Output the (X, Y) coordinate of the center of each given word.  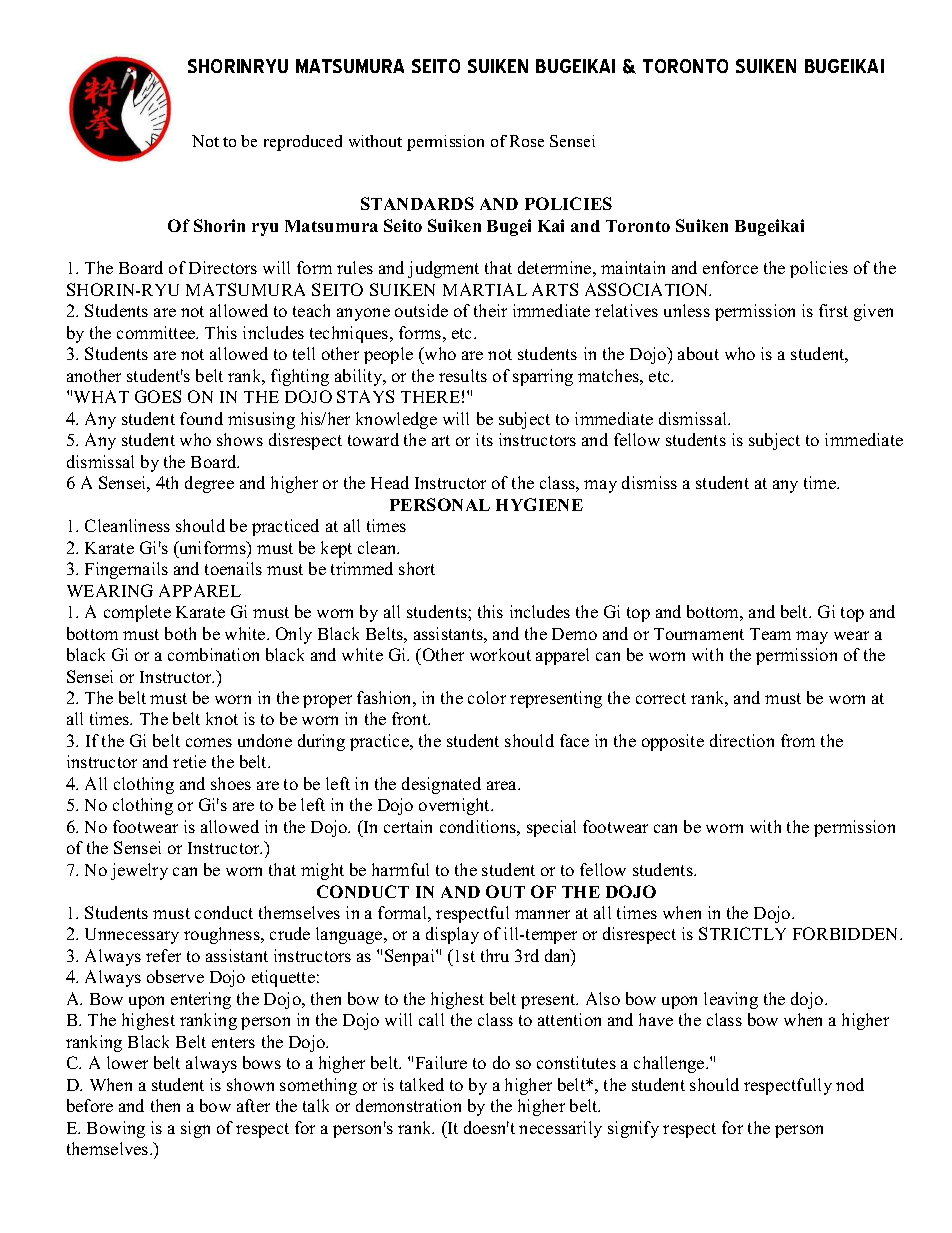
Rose (527, 141)
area (503, 785)
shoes (231, 783)
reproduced (303, 143)
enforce (730, 267)
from (798, 740)
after (253, 1105)
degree (209, 484)
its (484, 439)
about (698, 353)
